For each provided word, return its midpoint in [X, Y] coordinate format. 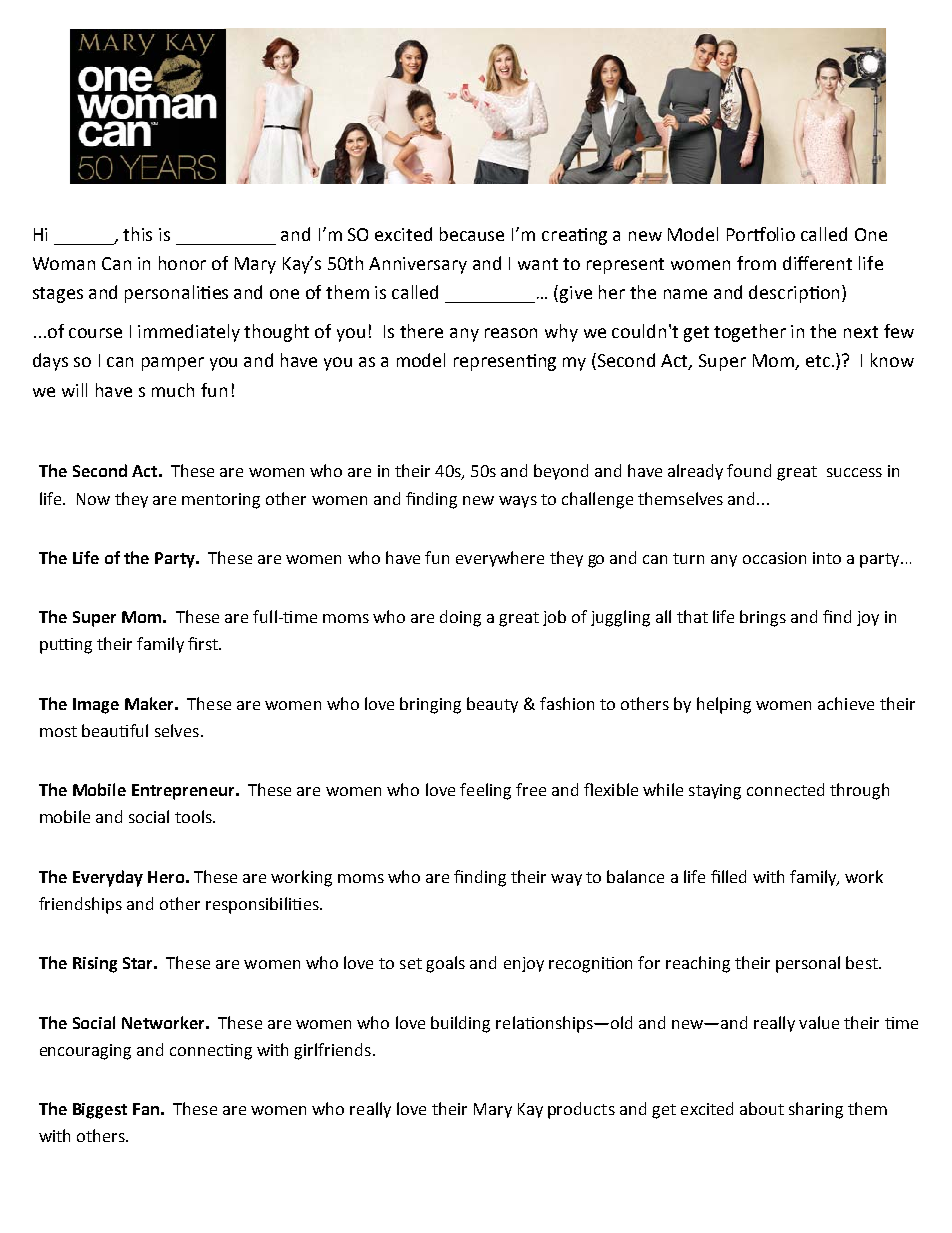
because [472, 234]
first [204, 643]
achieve [846, 703]
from [756, 263]
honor [182, 263]
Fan [146, 1109]
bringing [430, 705]
